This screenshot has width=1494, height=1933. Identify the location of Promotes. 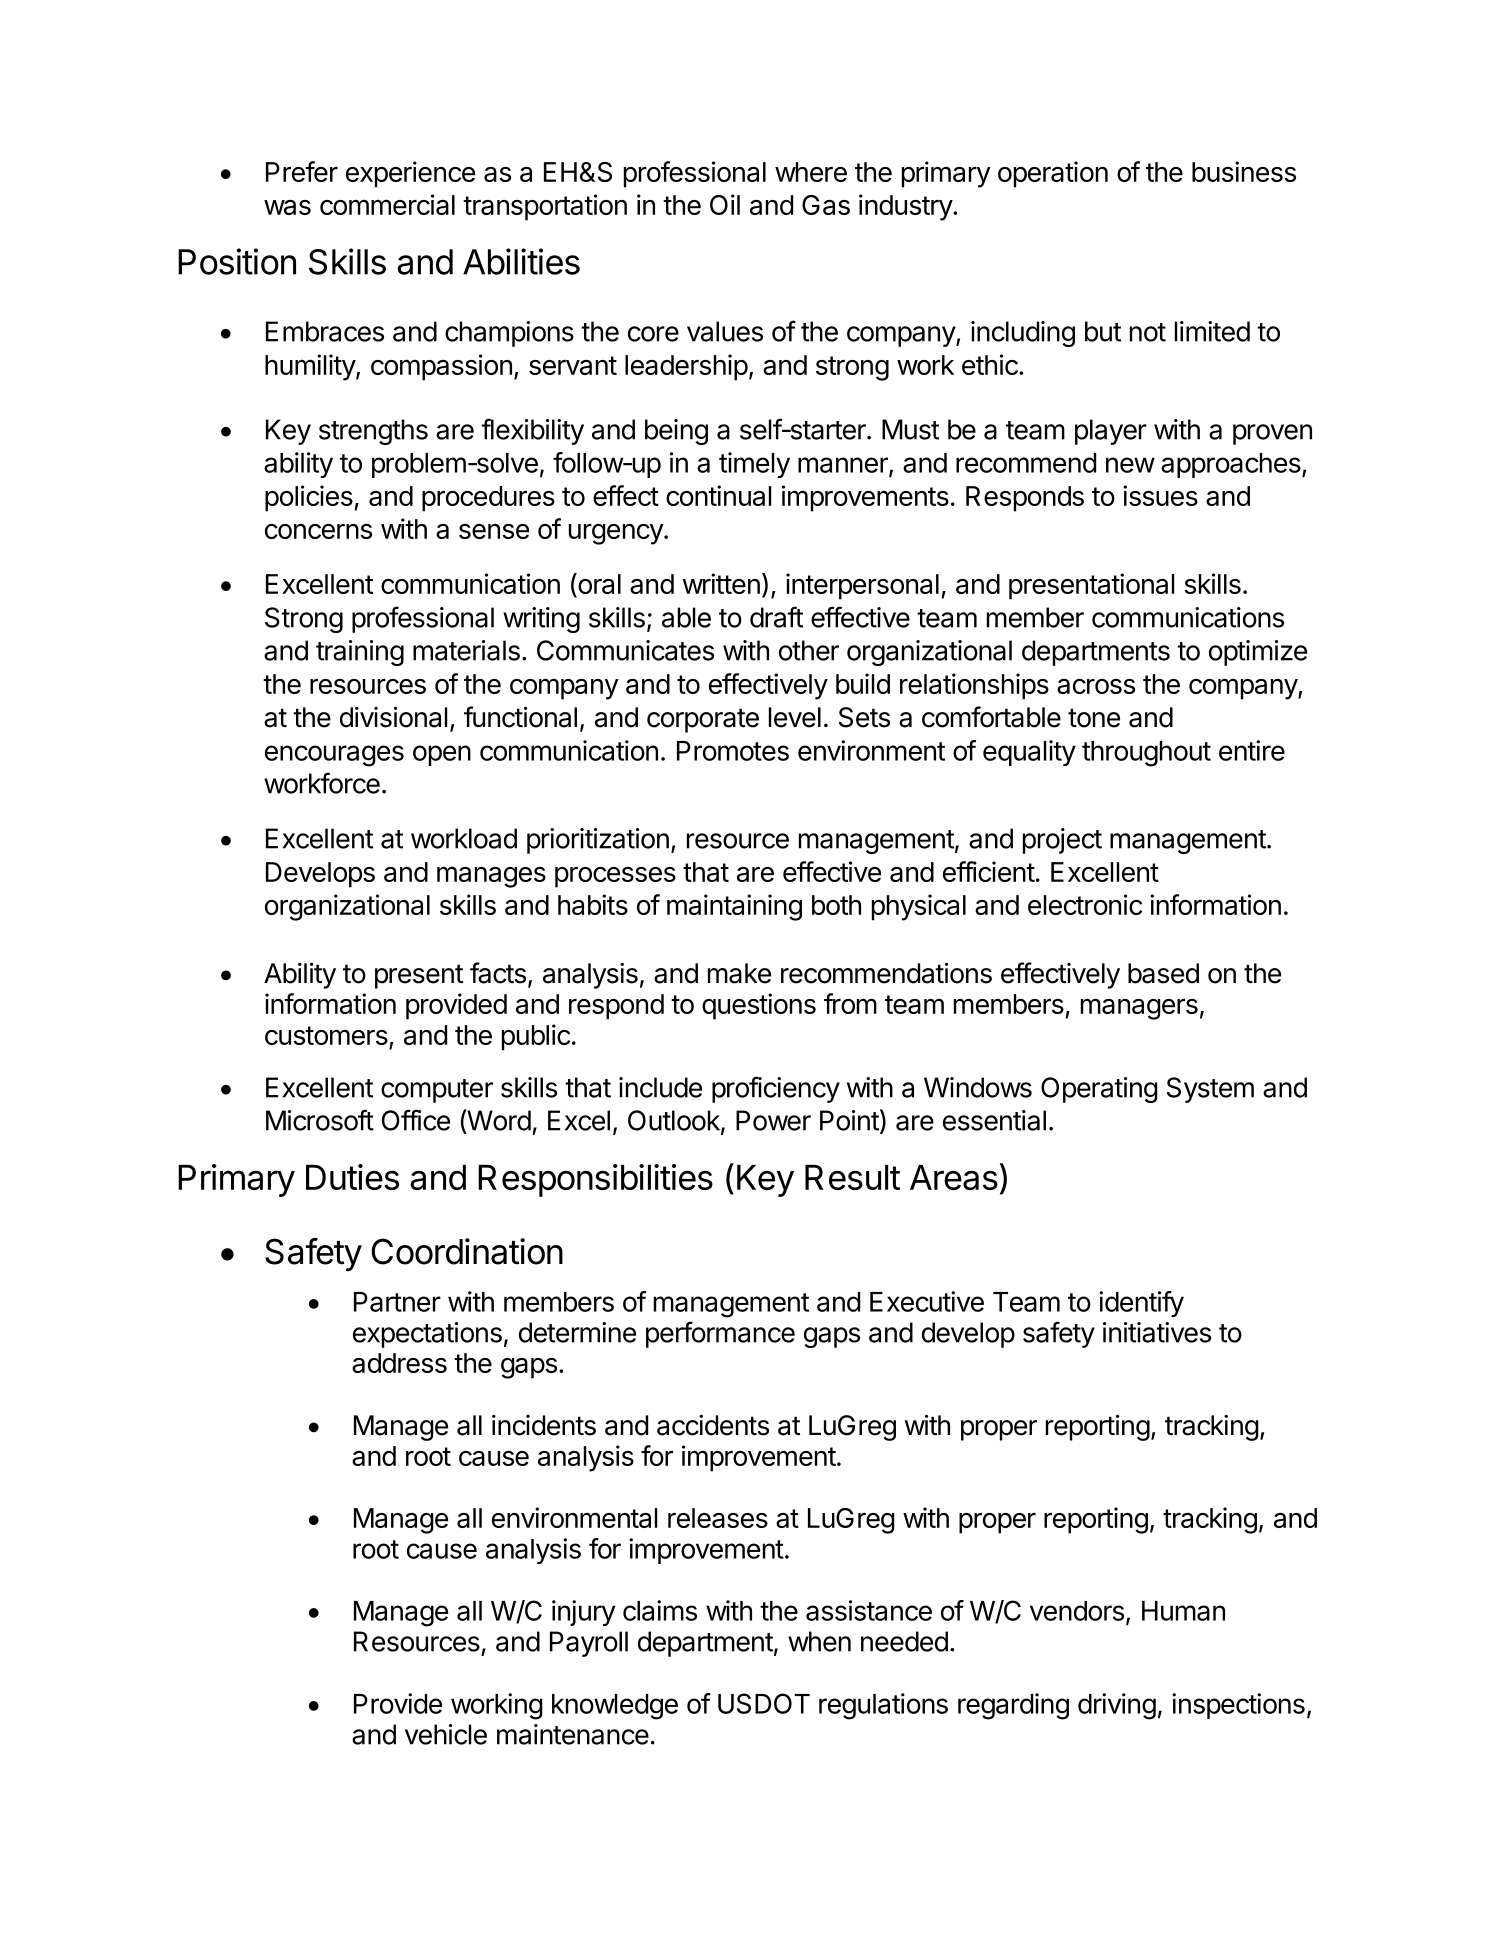
(733, 751).
